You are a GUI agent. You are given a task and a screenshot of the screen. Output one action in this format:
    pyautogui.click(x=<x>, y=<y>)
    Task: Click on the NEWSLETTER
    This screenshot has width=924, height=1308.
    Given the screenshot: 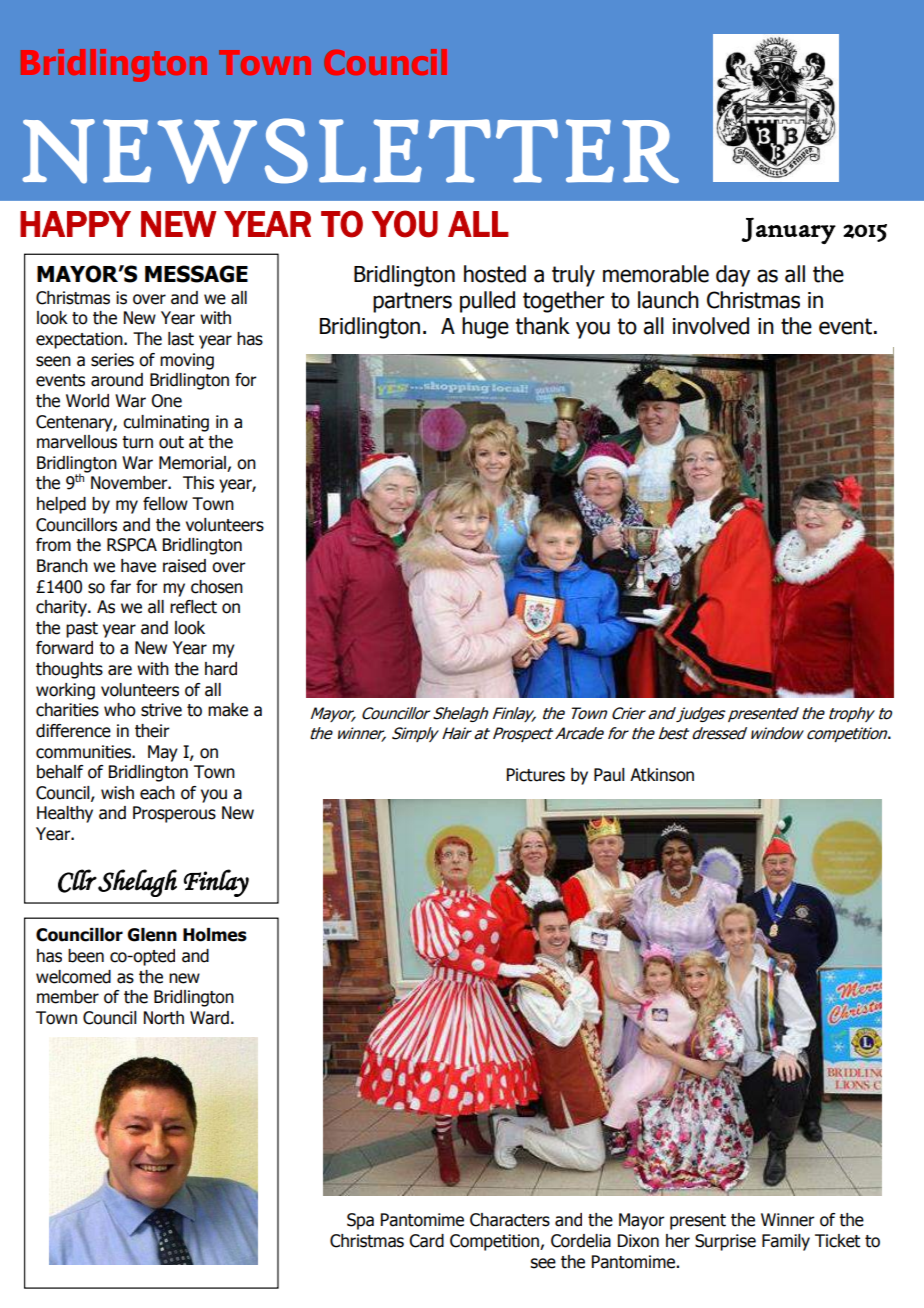 What is the action you would take?
    pyautogui.click(x=350, y=151)
